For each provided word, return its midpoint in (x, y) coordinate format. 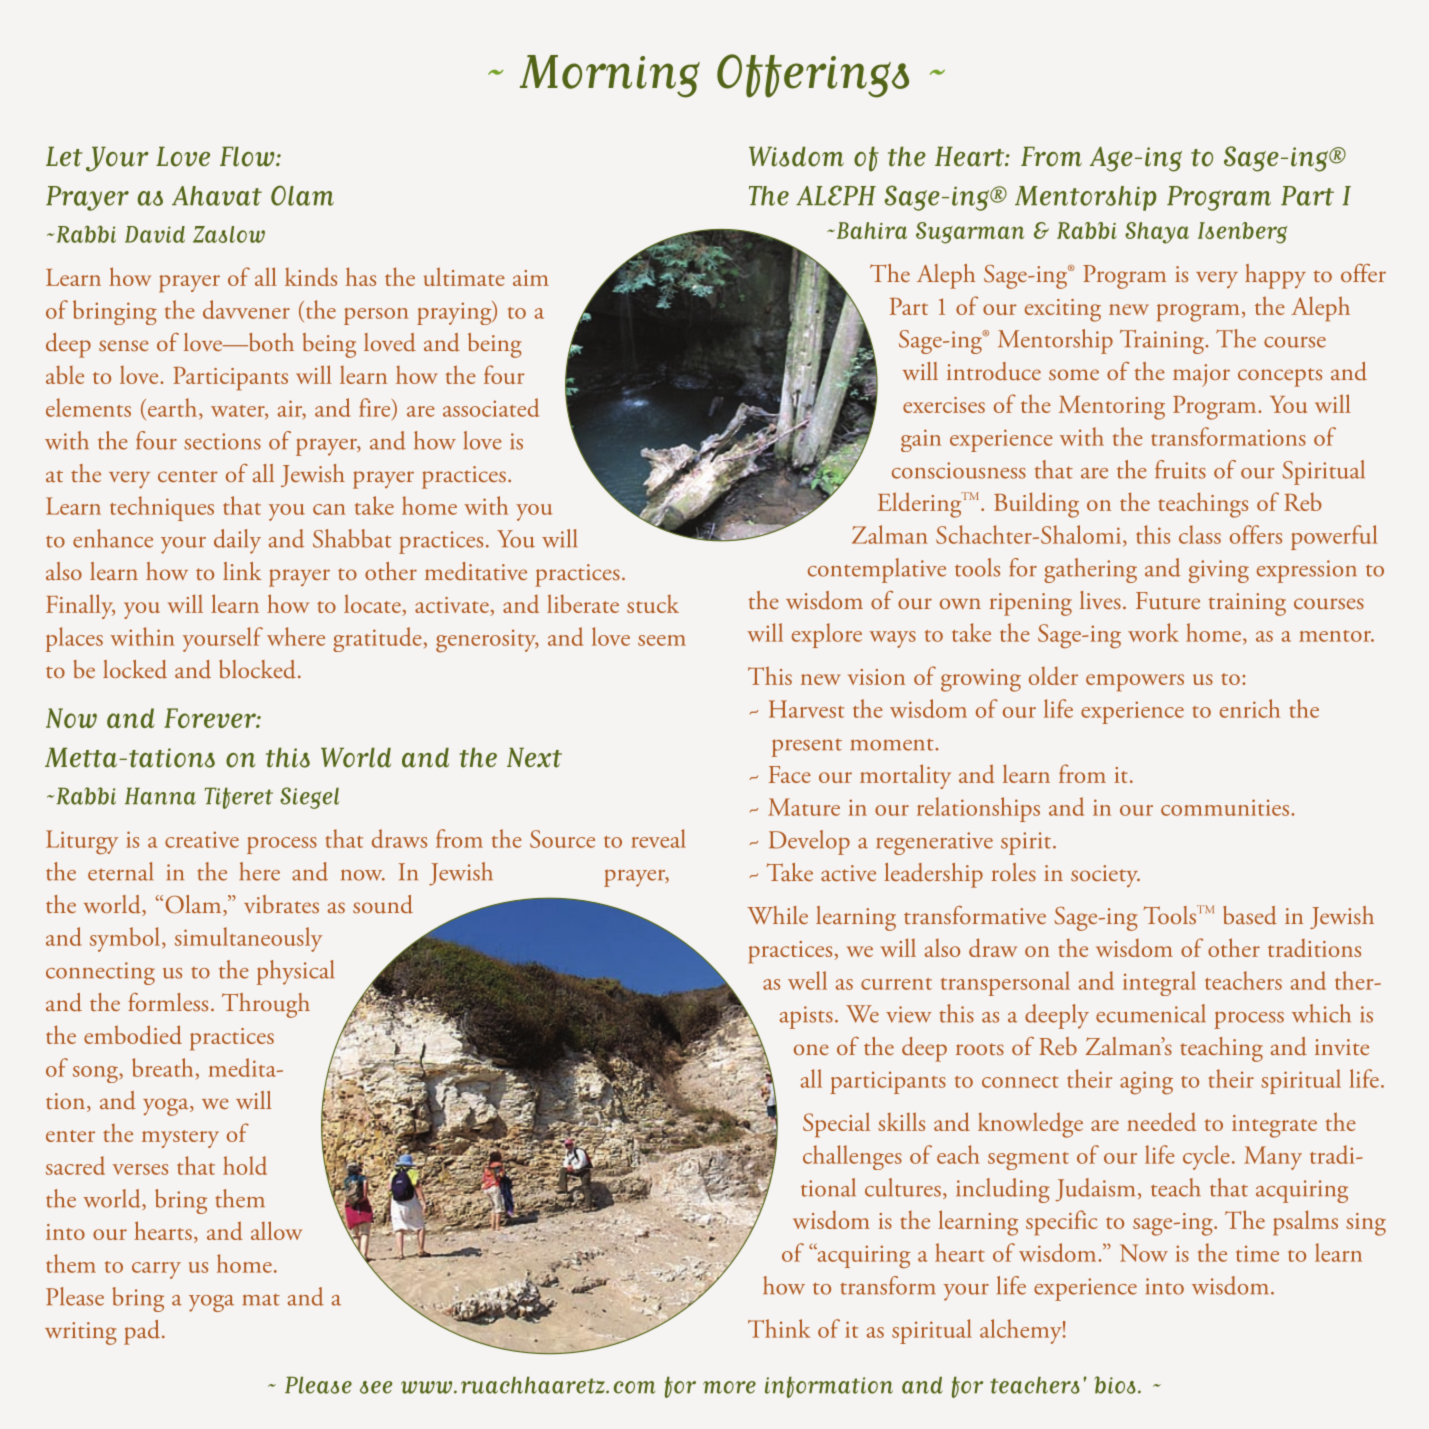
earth (172, 407)
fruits (1180, 469)
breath (162, 1067)
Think (779, 1328)
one (811, 1049)
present (807, 748)
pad (142, 1332)
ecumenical (1151, 1013)
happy (1275, 276)
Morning (610, 76)
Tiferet (239, 798)
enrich (1250, 708)
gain (921, 440)
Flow (248, 156)
